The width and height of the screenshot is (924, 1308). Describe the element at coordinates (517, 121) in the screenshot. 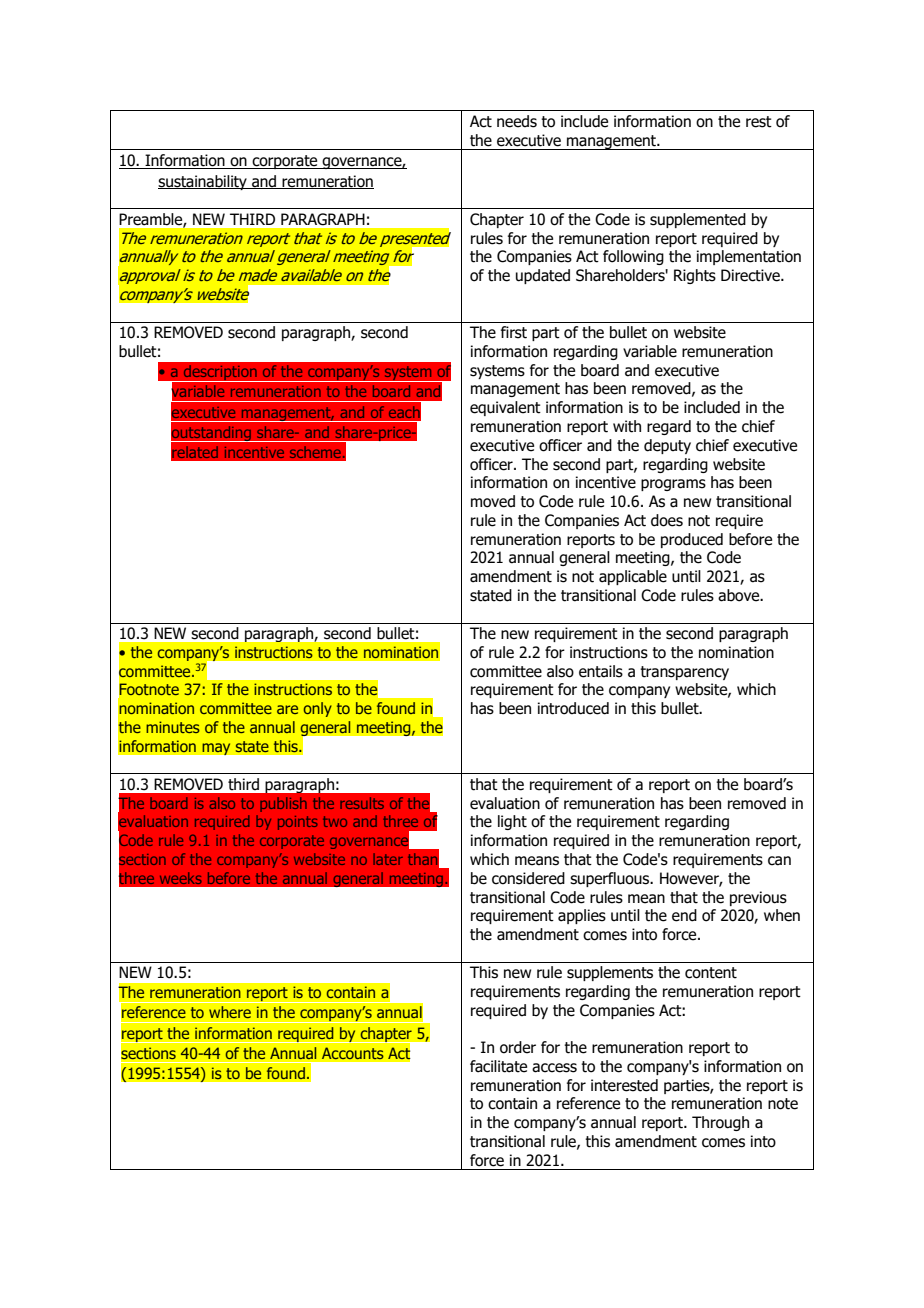

I see `needs` at that location.
